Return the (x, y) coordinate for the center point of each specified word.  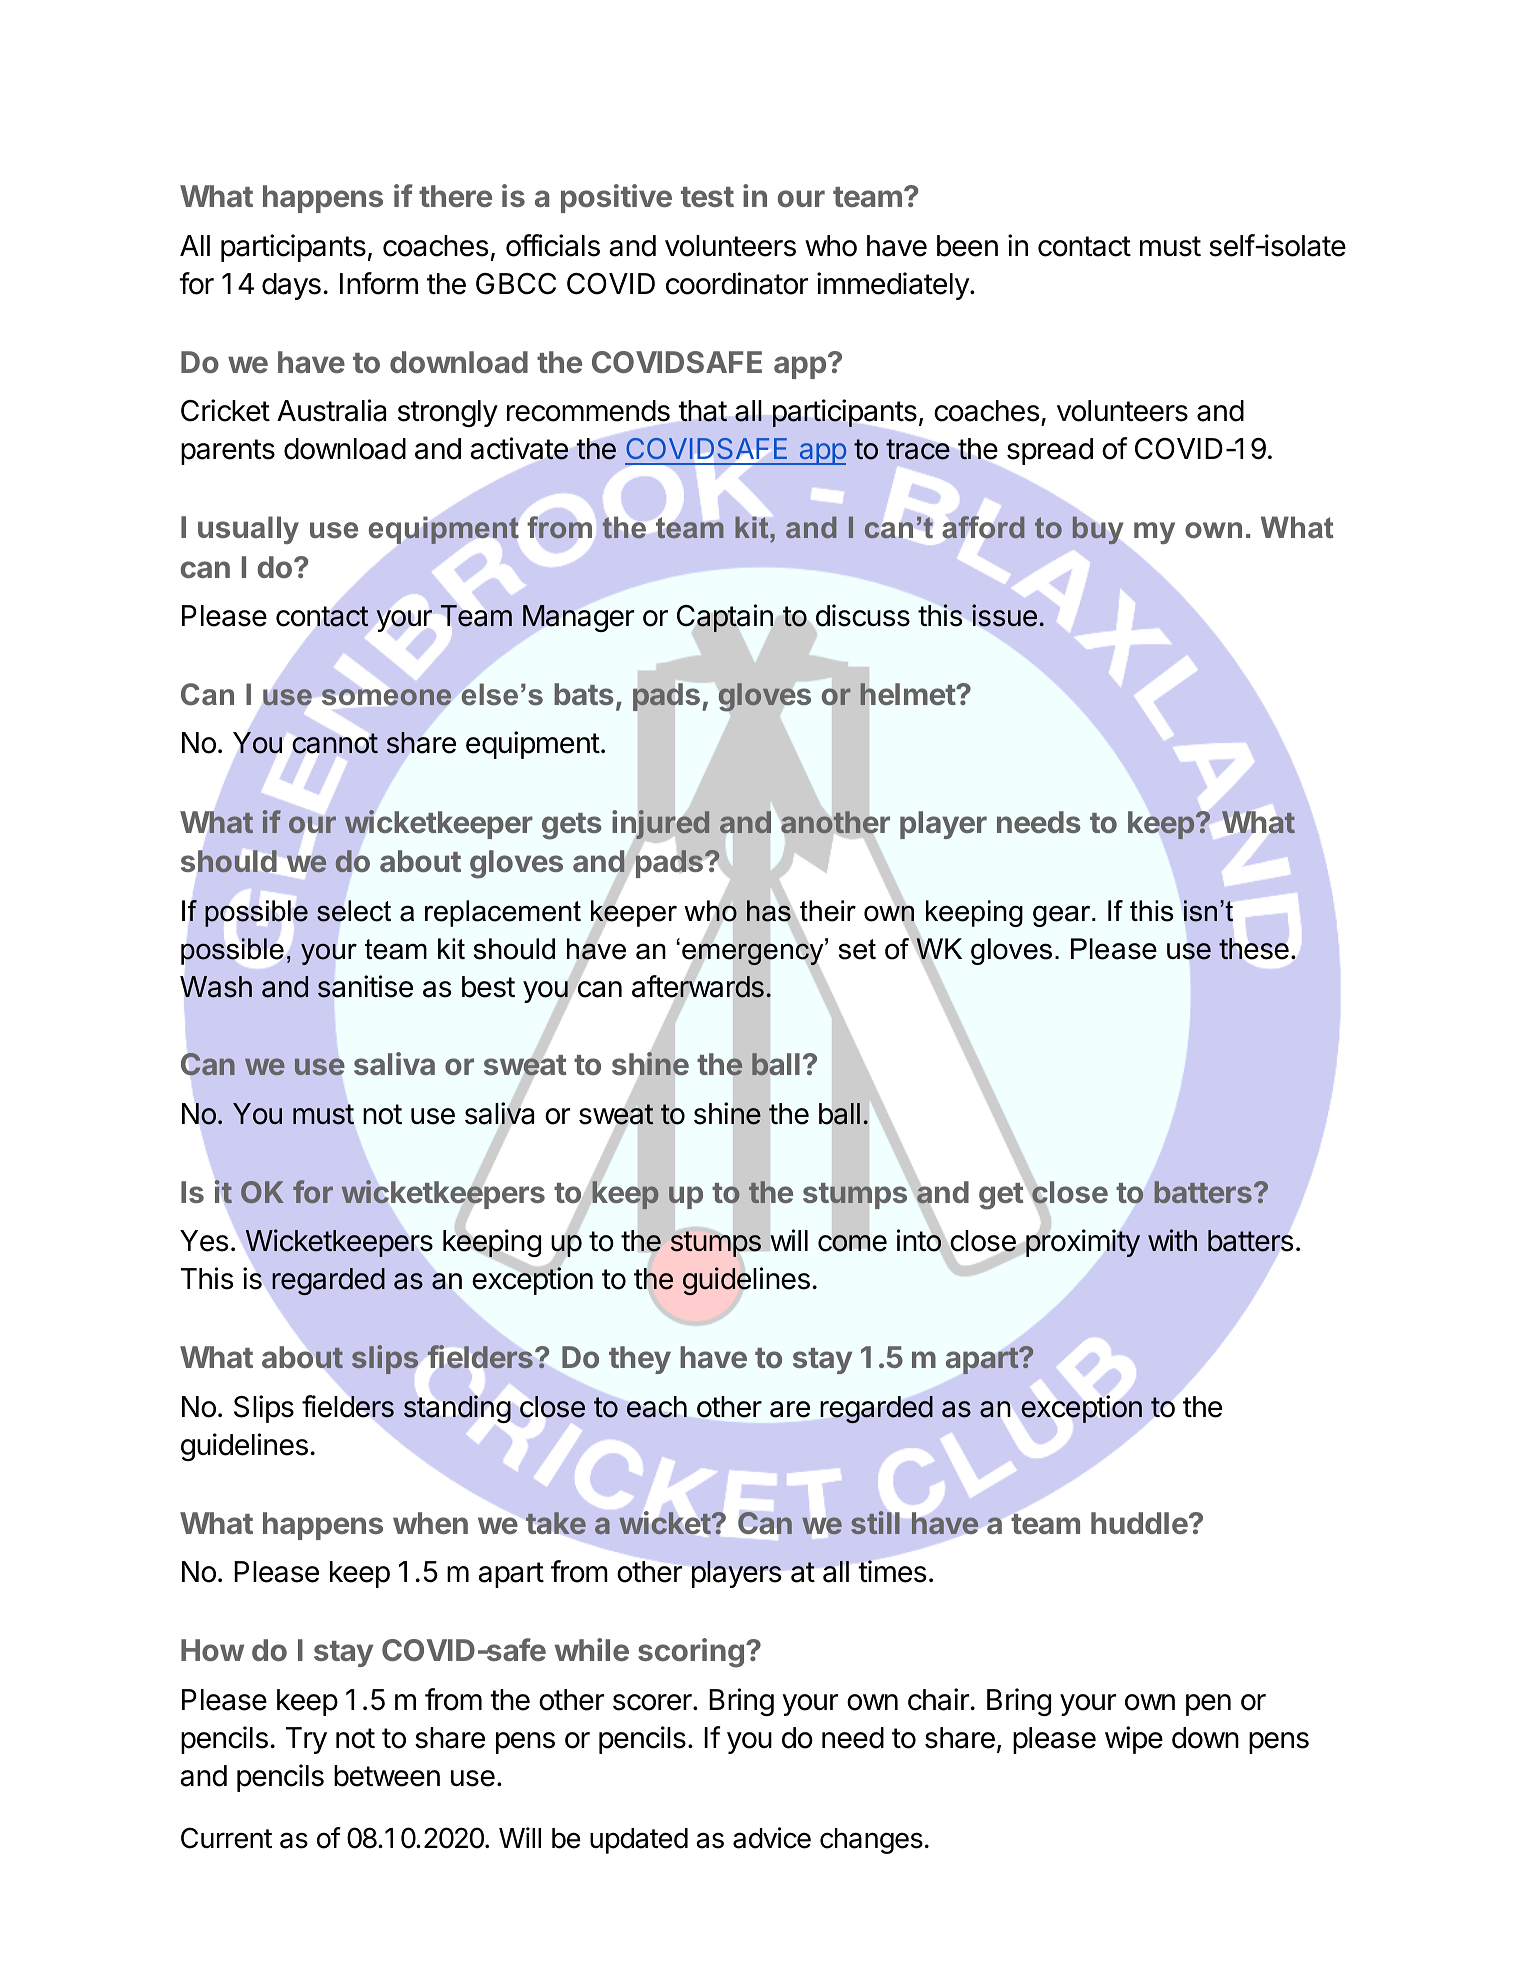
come (852, 1243)
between (387, 1776)
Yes (204, 1241)
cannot (335, 743)
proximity (1083, 1243)
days (291, 286)
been (967, 246)
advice (772, 1838)
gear (1063, 916)
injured (661, 826)
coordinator (737, 283)
